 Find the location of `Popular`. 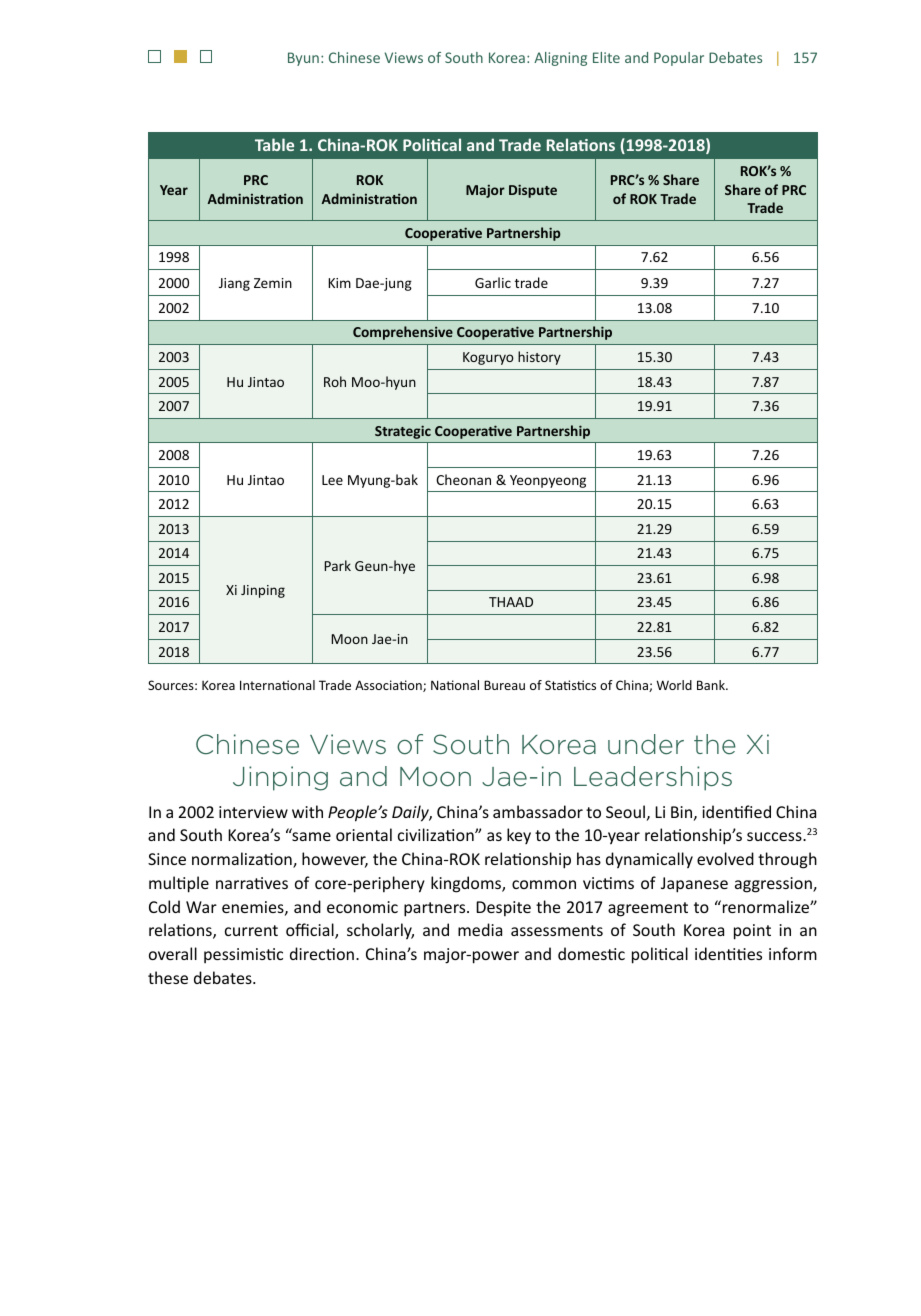

Popular is located at coordinates (679, 59).
